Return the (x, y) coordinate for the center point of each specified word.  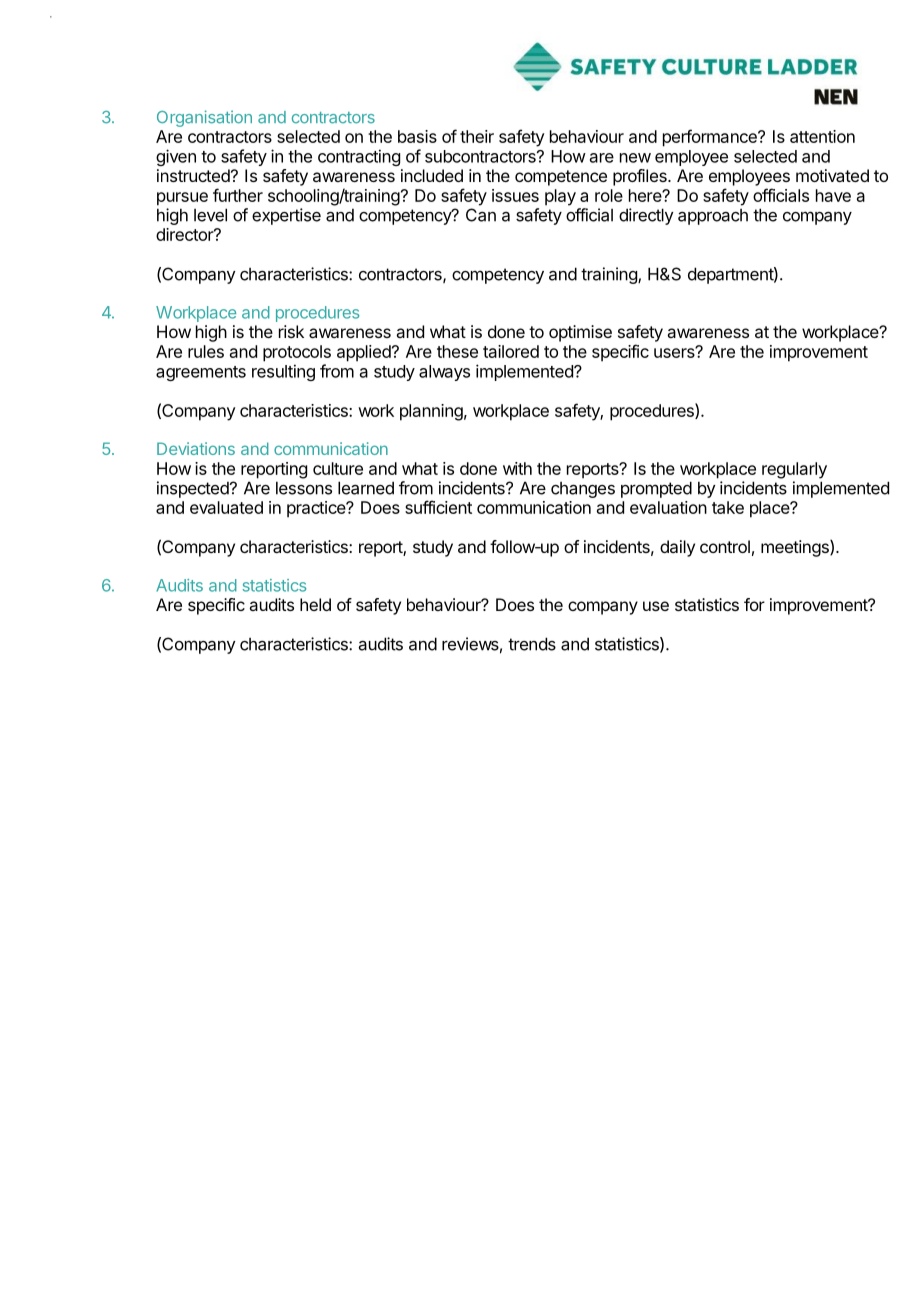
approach (713, 217)
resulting (283, 372)
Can (481, 215)
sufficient (438, 507)
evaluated (226, 507)
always (444, 373)
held (315, 604)
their (477, 136)
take (728, 507)
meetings (796, 548)
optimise (580, 333)
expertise (286, 216)
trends (532, 644)
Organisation (204, 118)
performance (711, 138)
